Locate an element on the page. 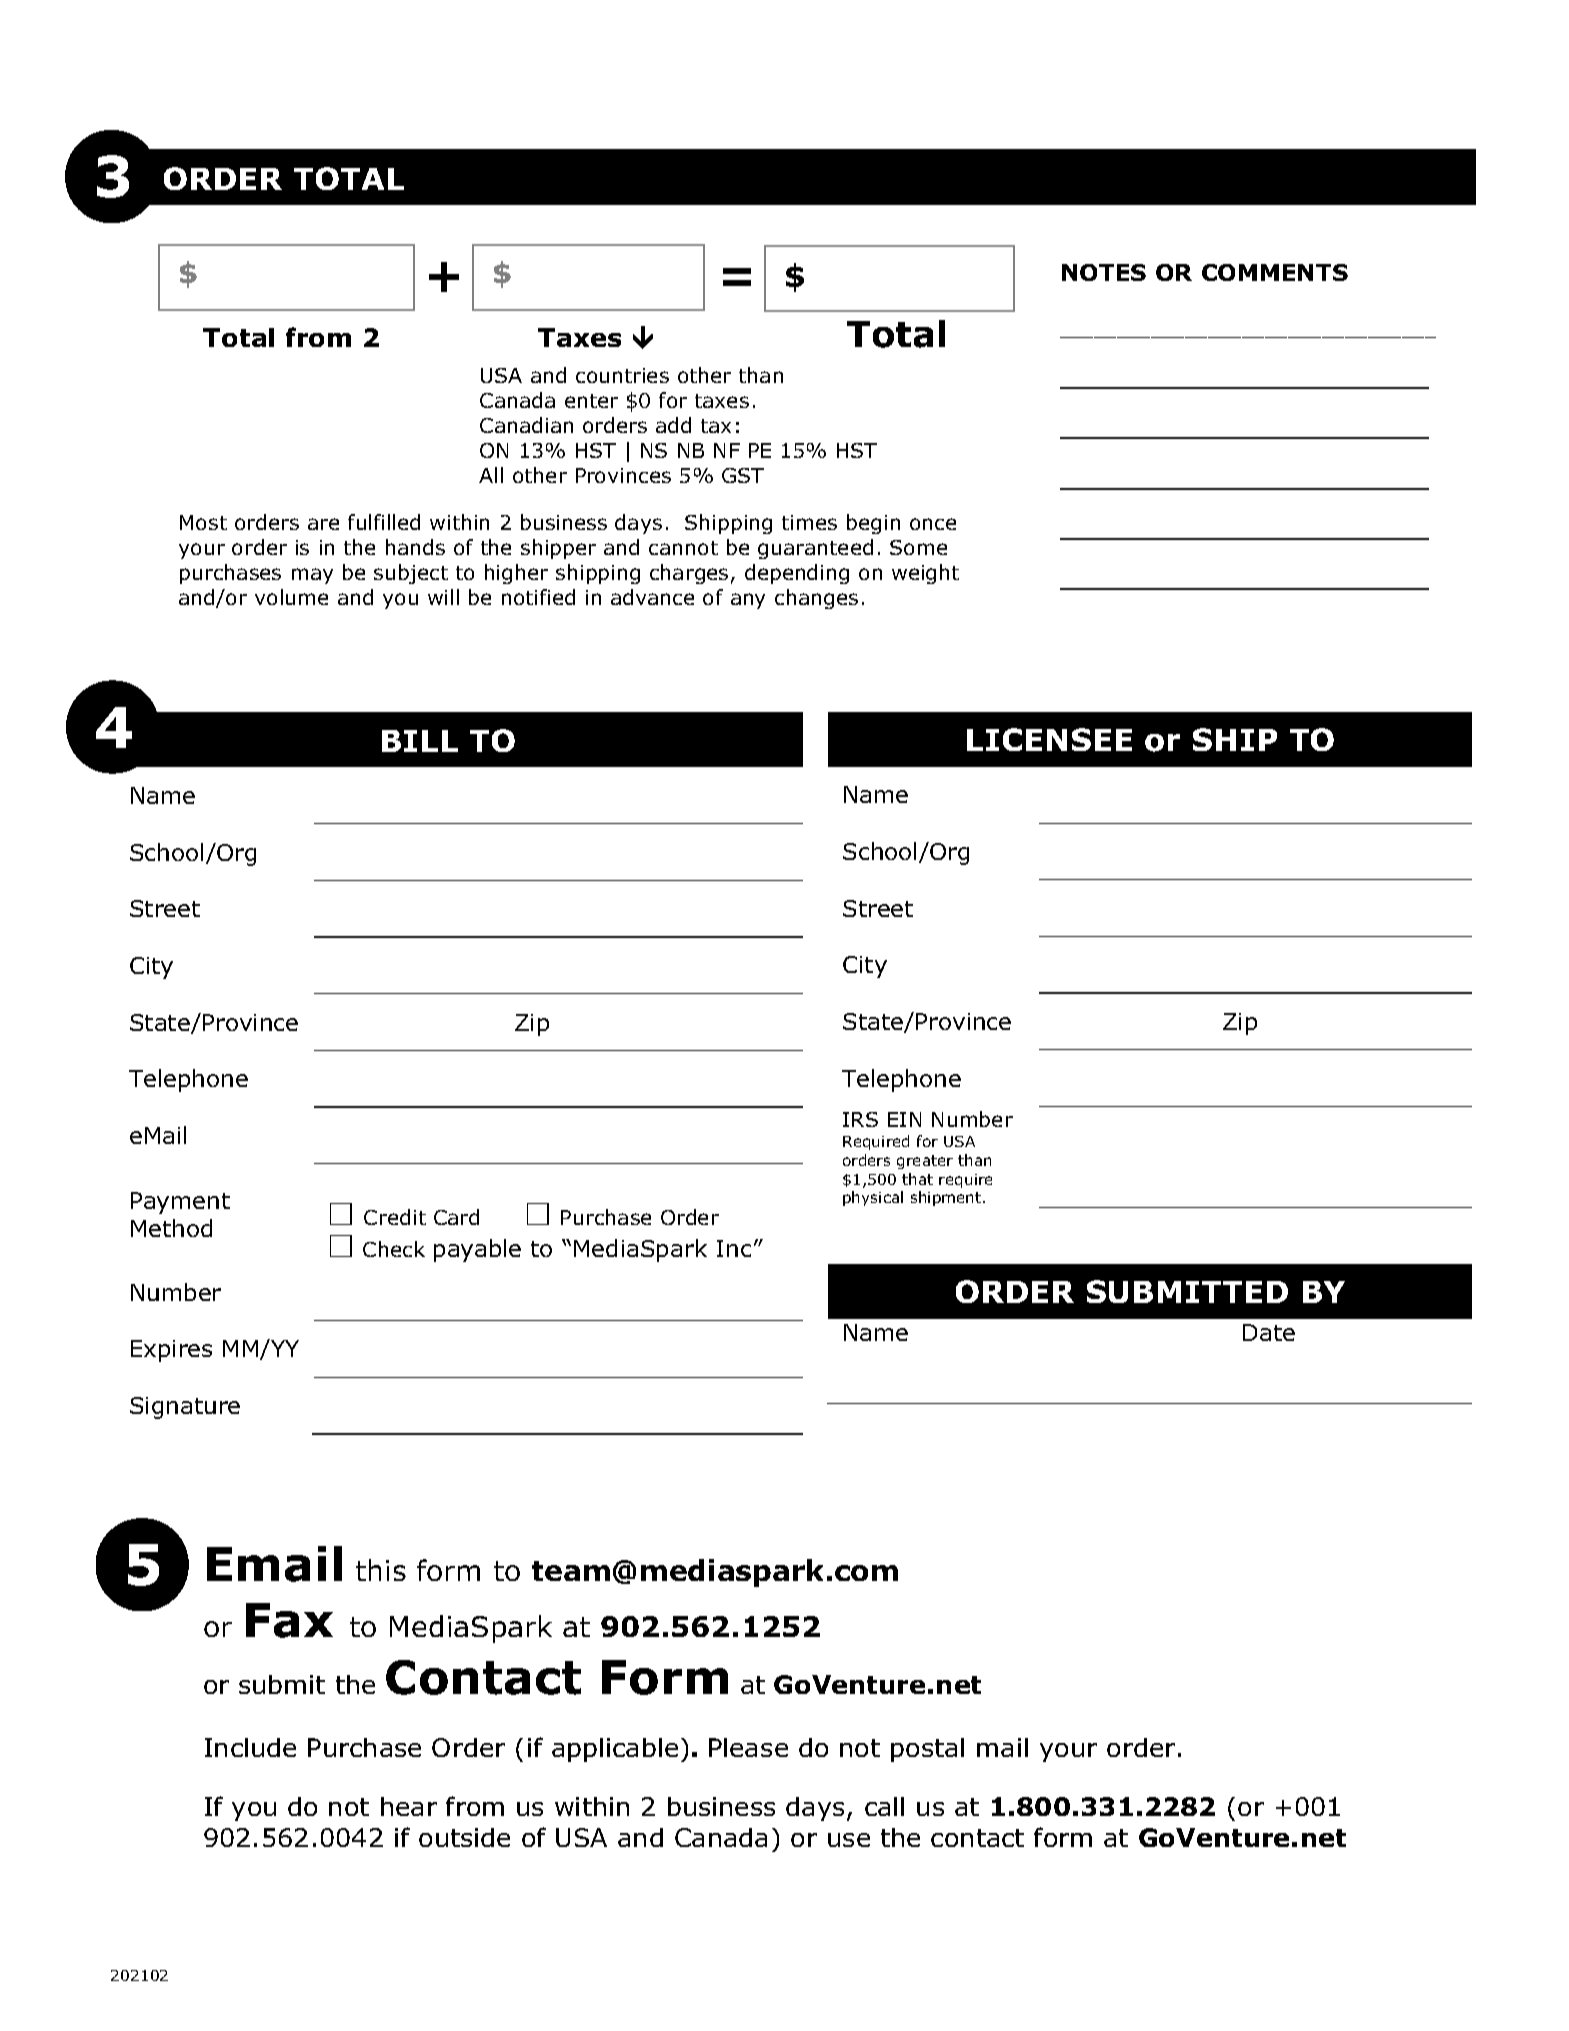 The image size is (1569, 2031). LICENSEE is located at coordinates (1049, 739).
